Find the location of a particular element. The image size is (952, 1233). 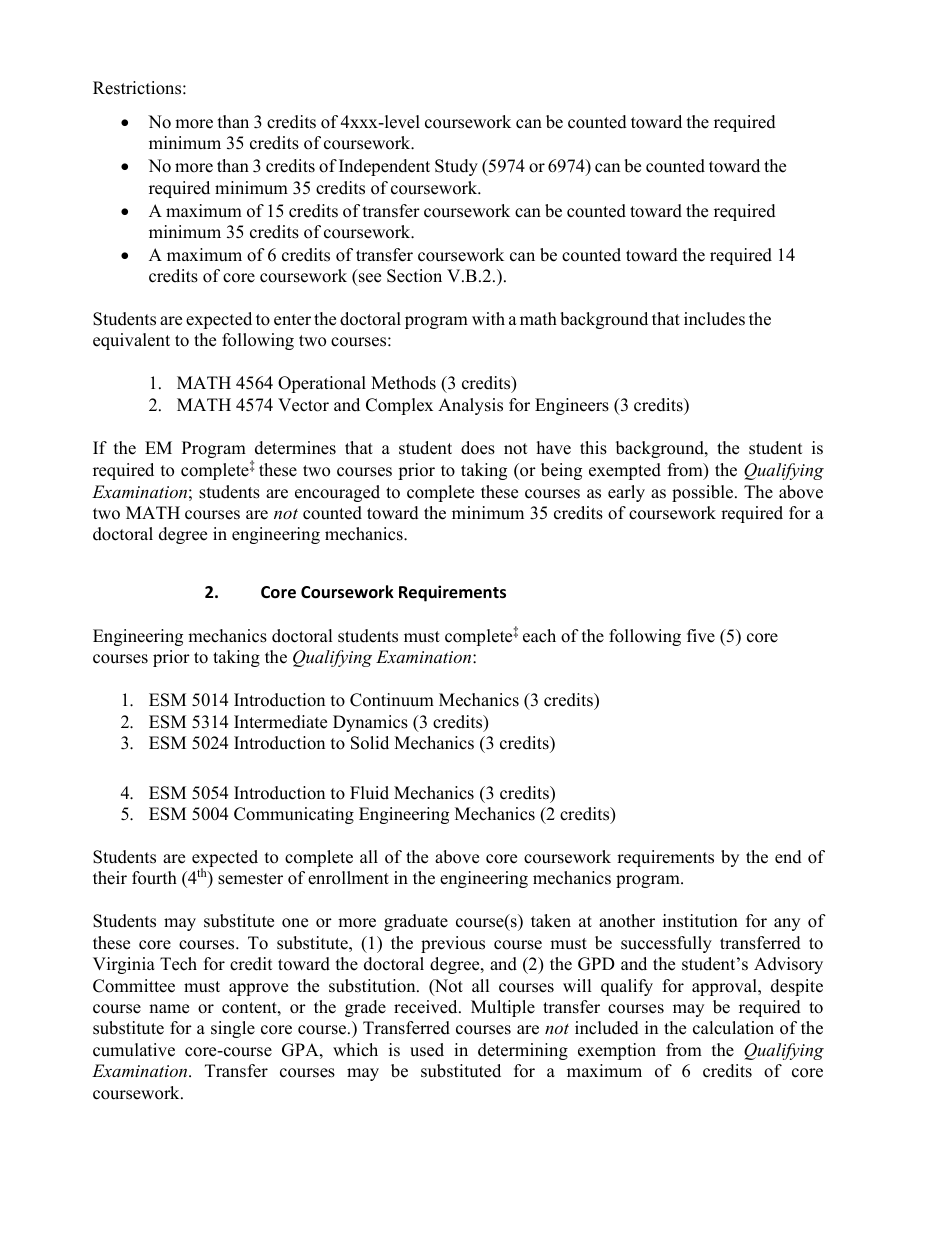

name is located at coordinates (169, 1009).
